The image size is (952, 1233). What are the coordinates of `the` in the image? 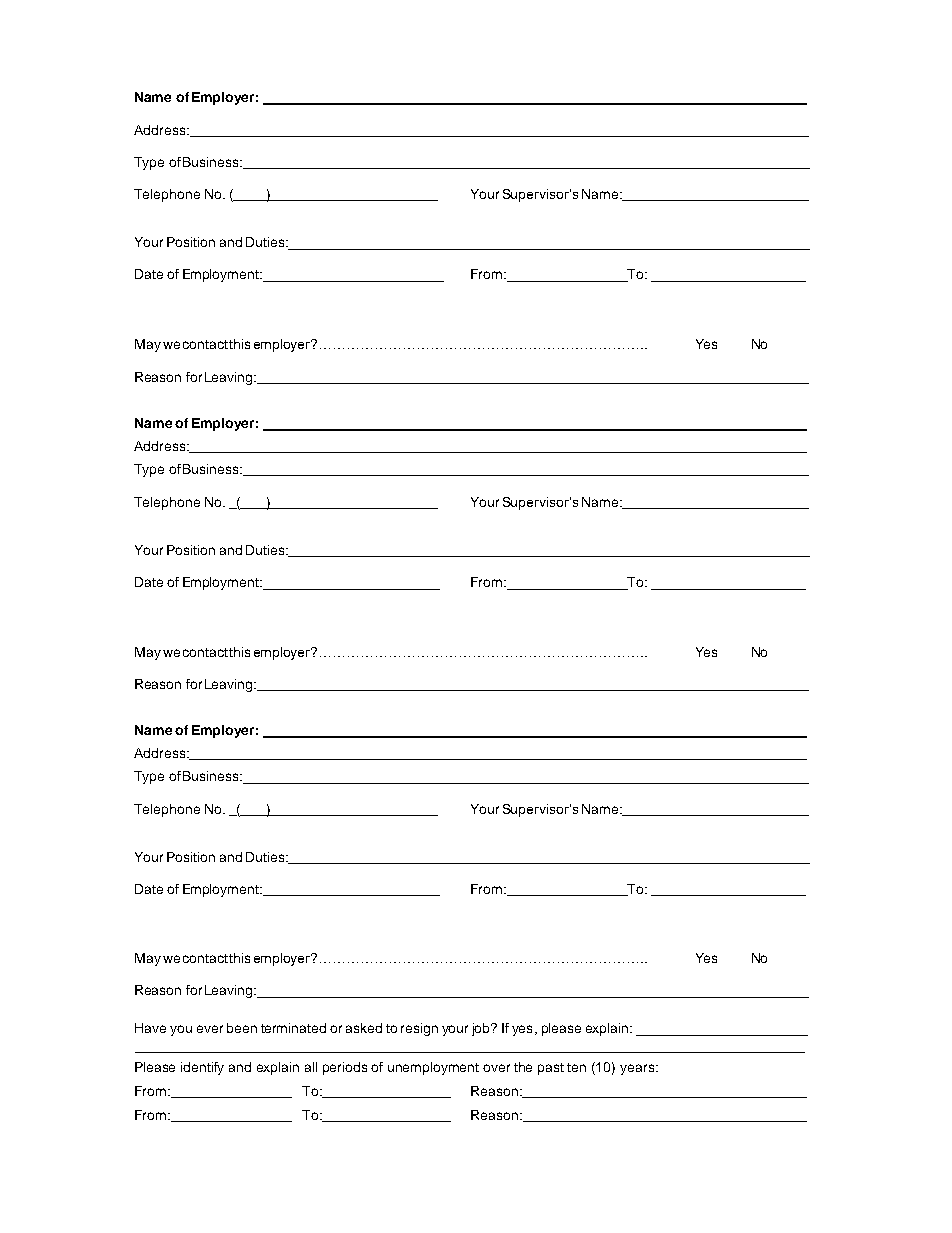 It's located at (523, 1067).
